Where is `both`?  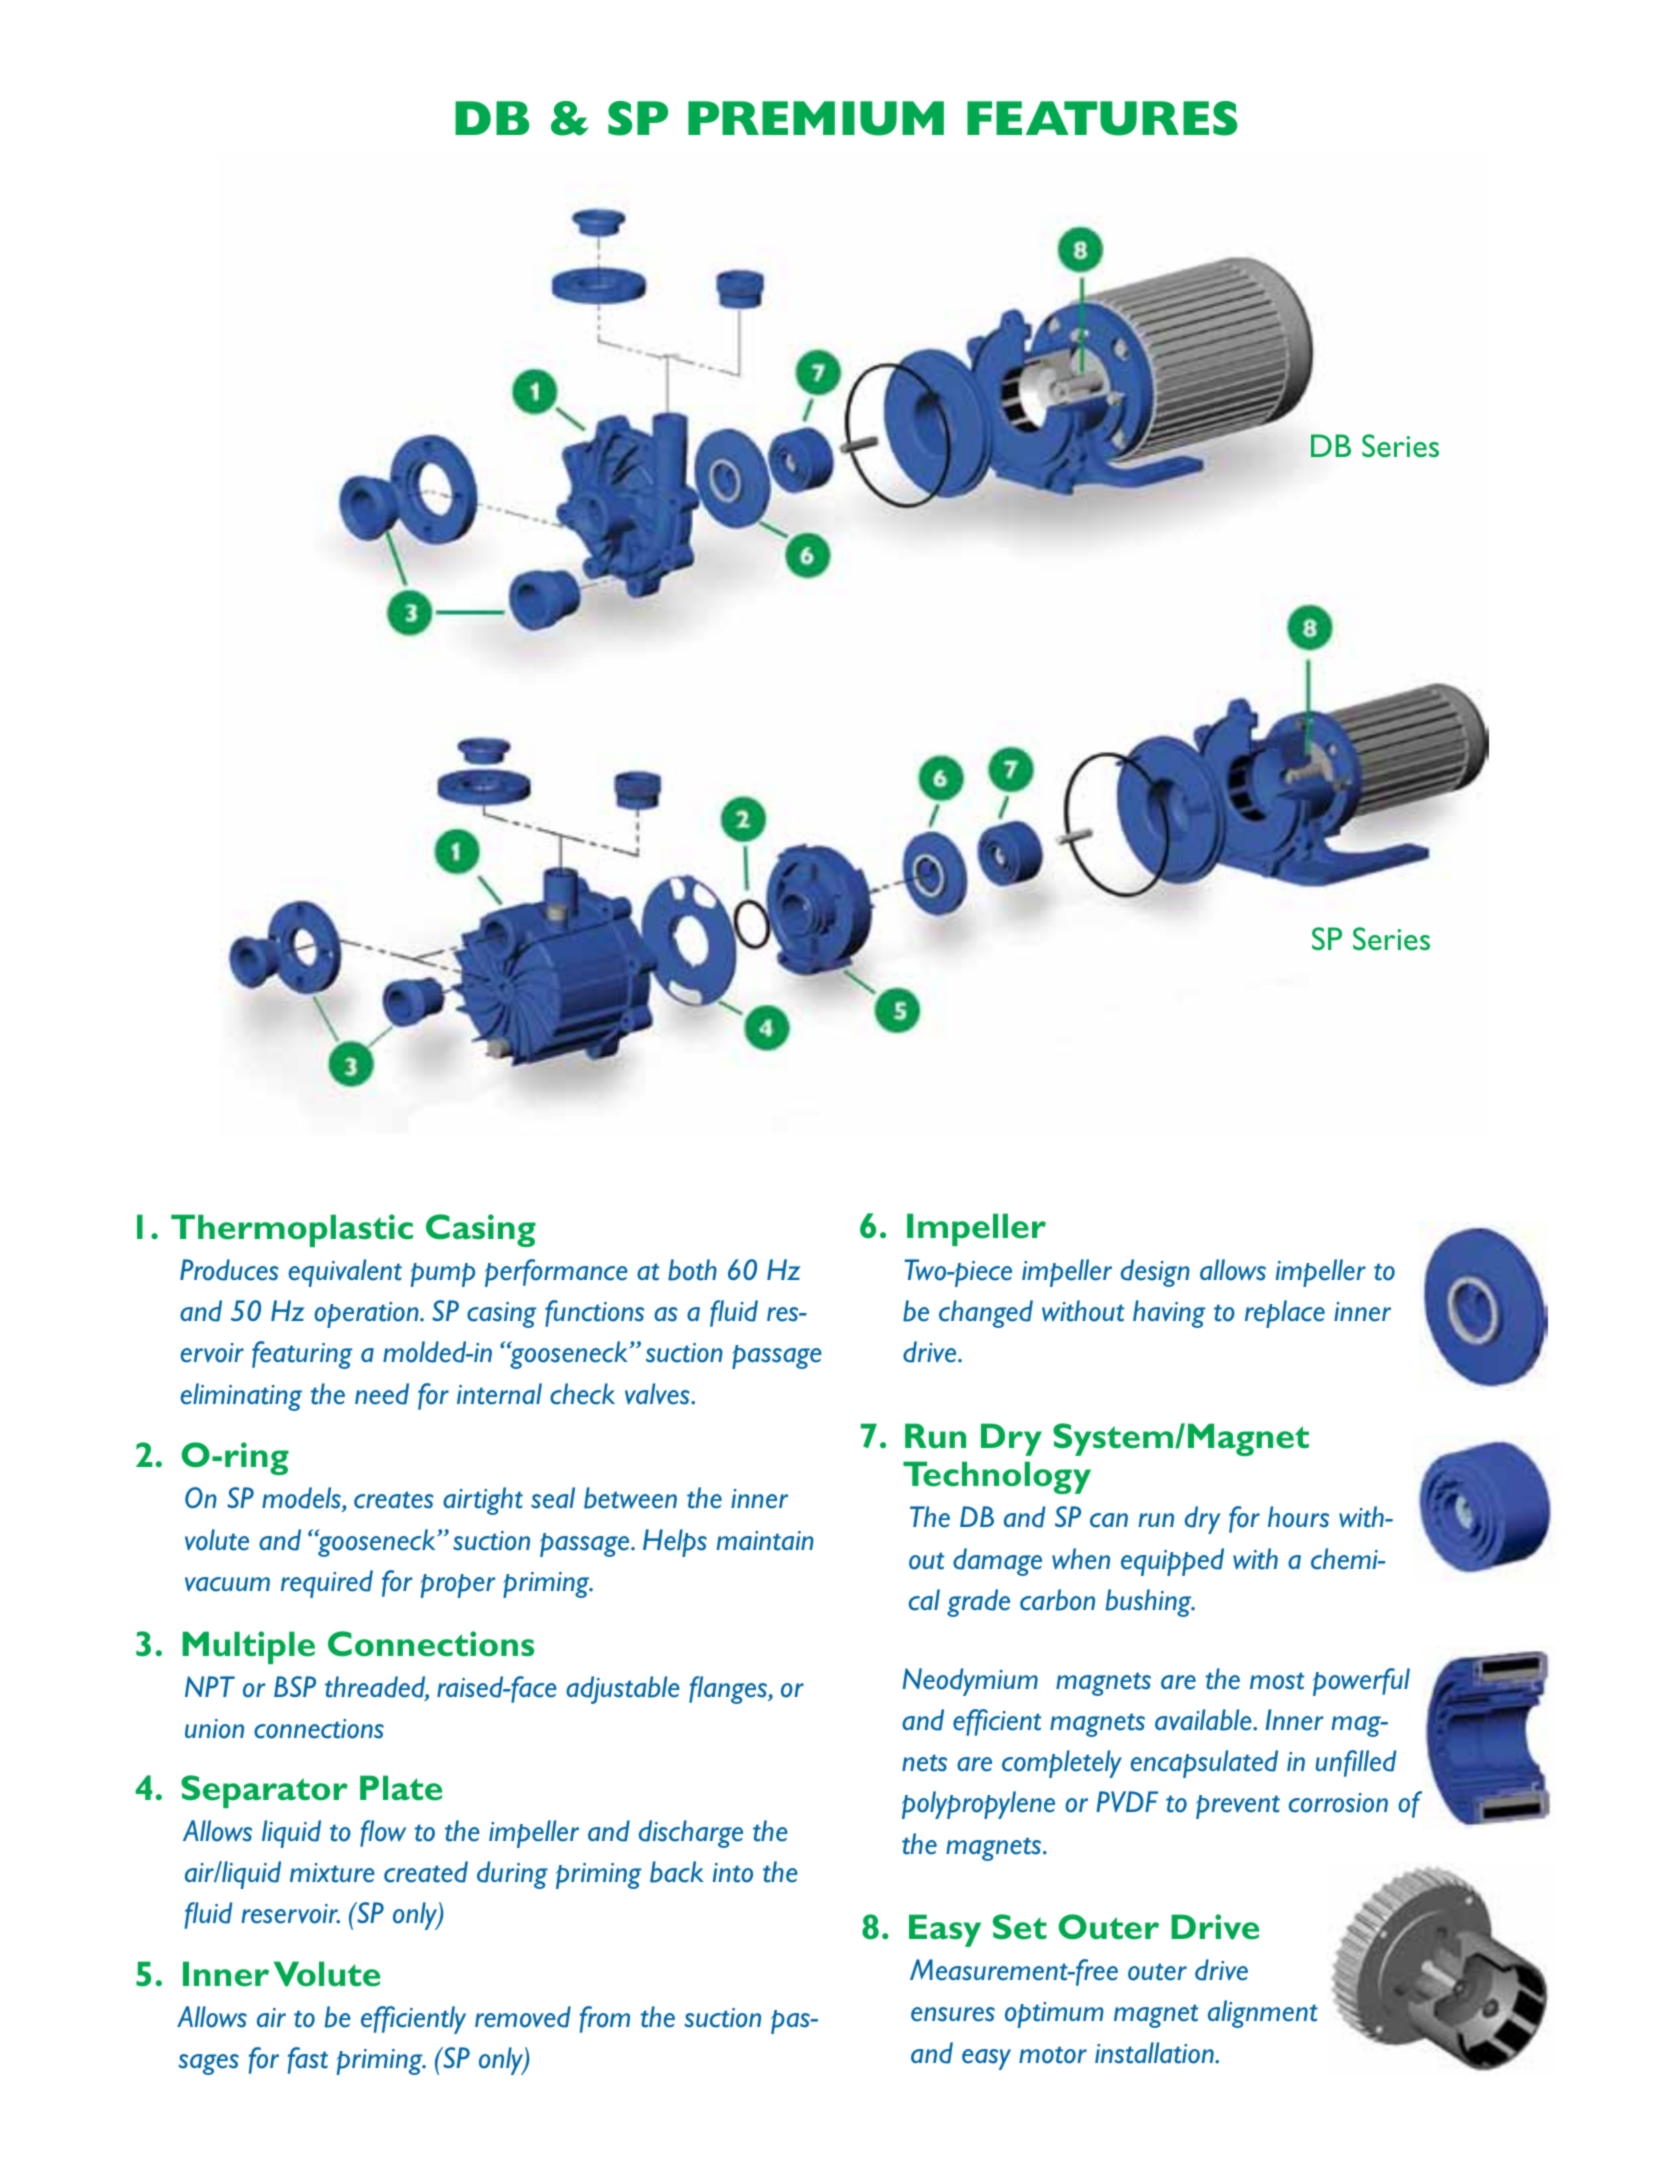 both is located at coordinates (692, 1270).
